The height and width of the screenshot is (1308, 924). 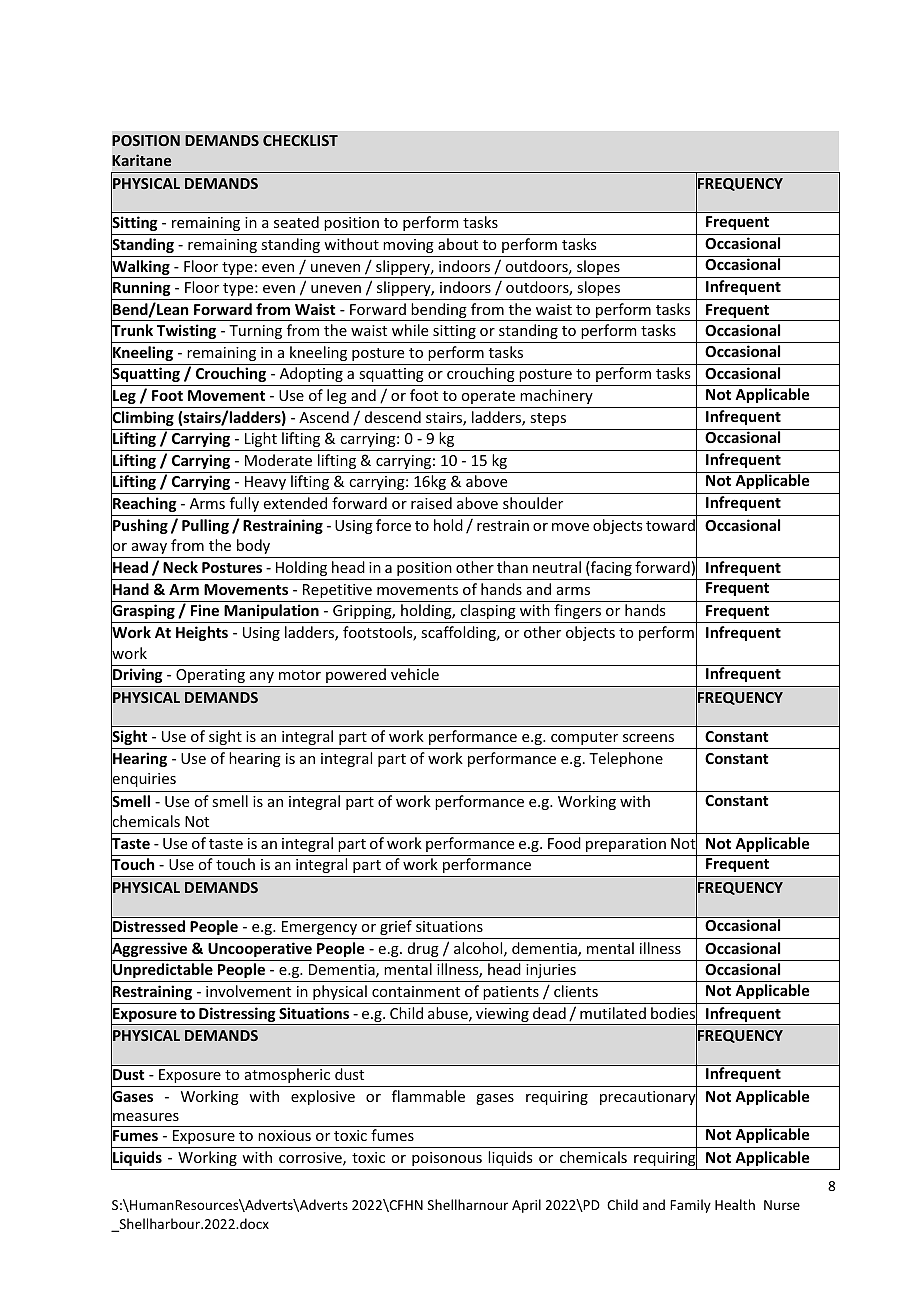 What do you see at coordinates (557, 567) in the screenshot?
I see `neutral` at bounding box center [557, 567].
